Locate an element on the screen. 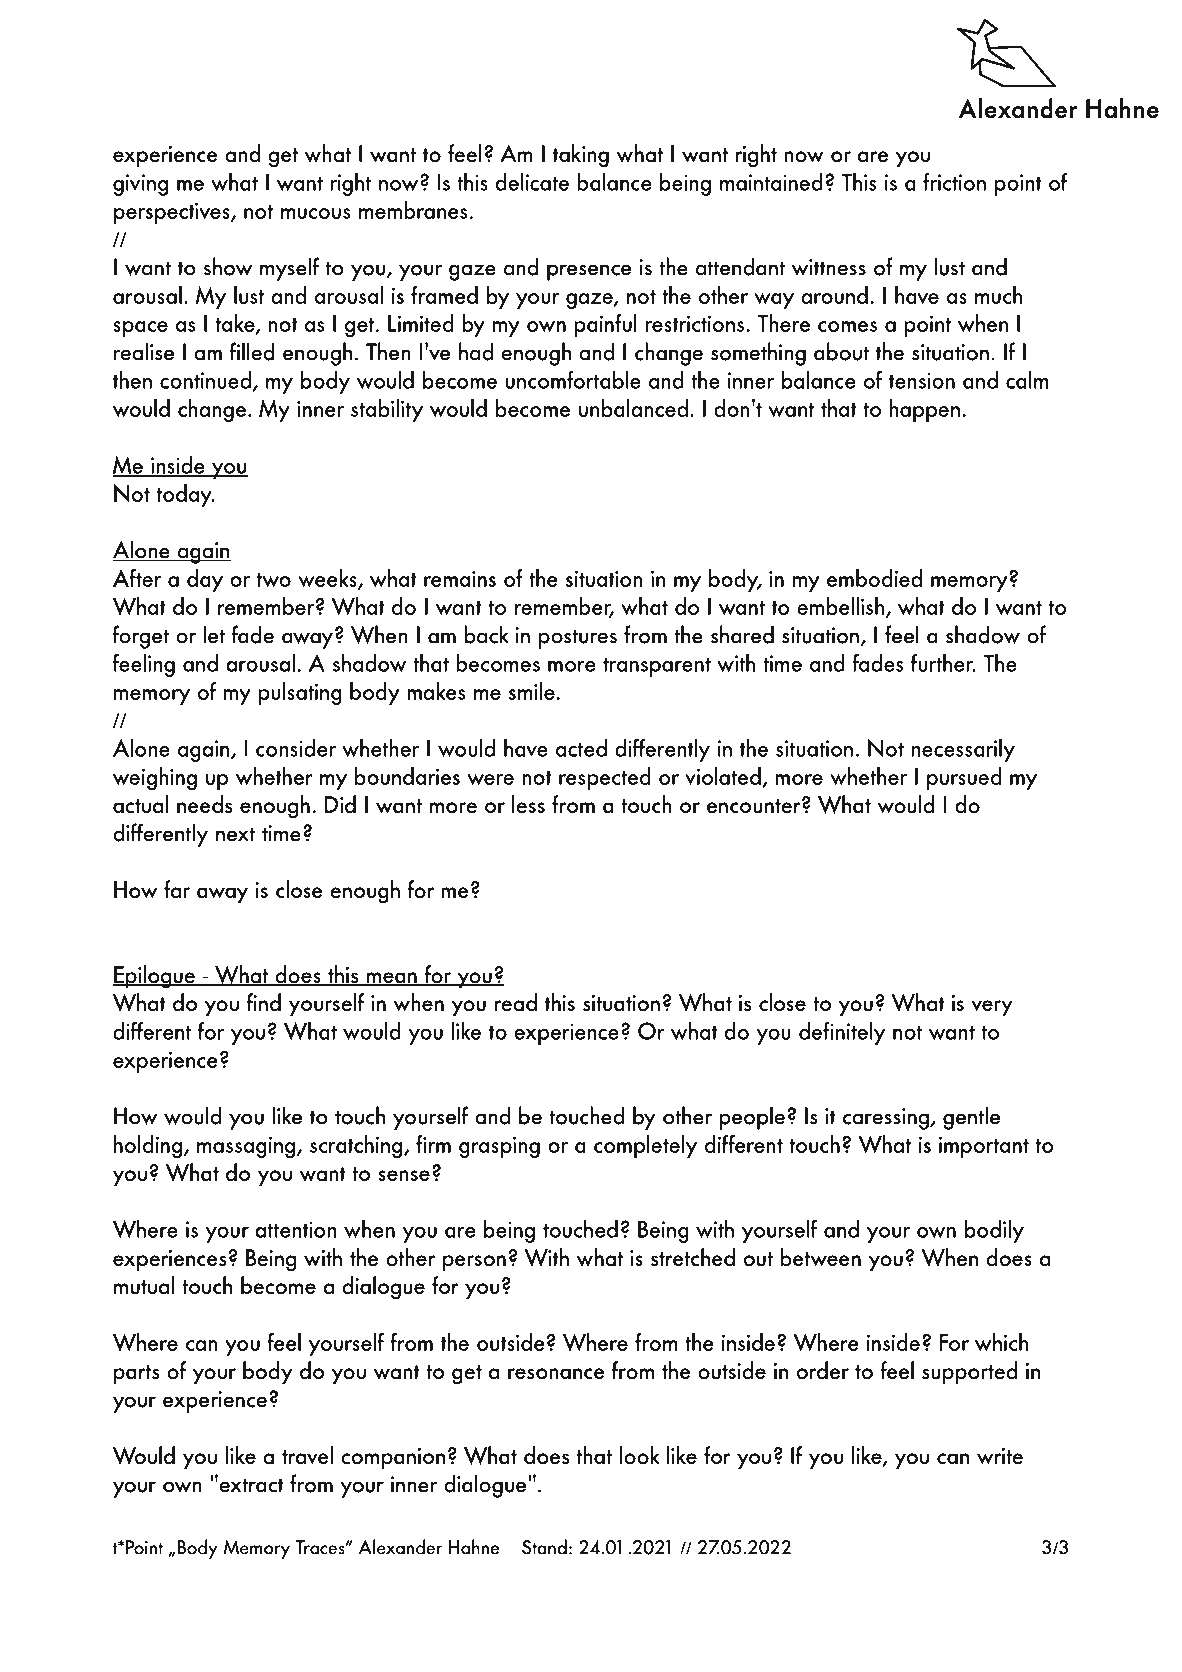  pursued is located at coordinates (964, 778).
